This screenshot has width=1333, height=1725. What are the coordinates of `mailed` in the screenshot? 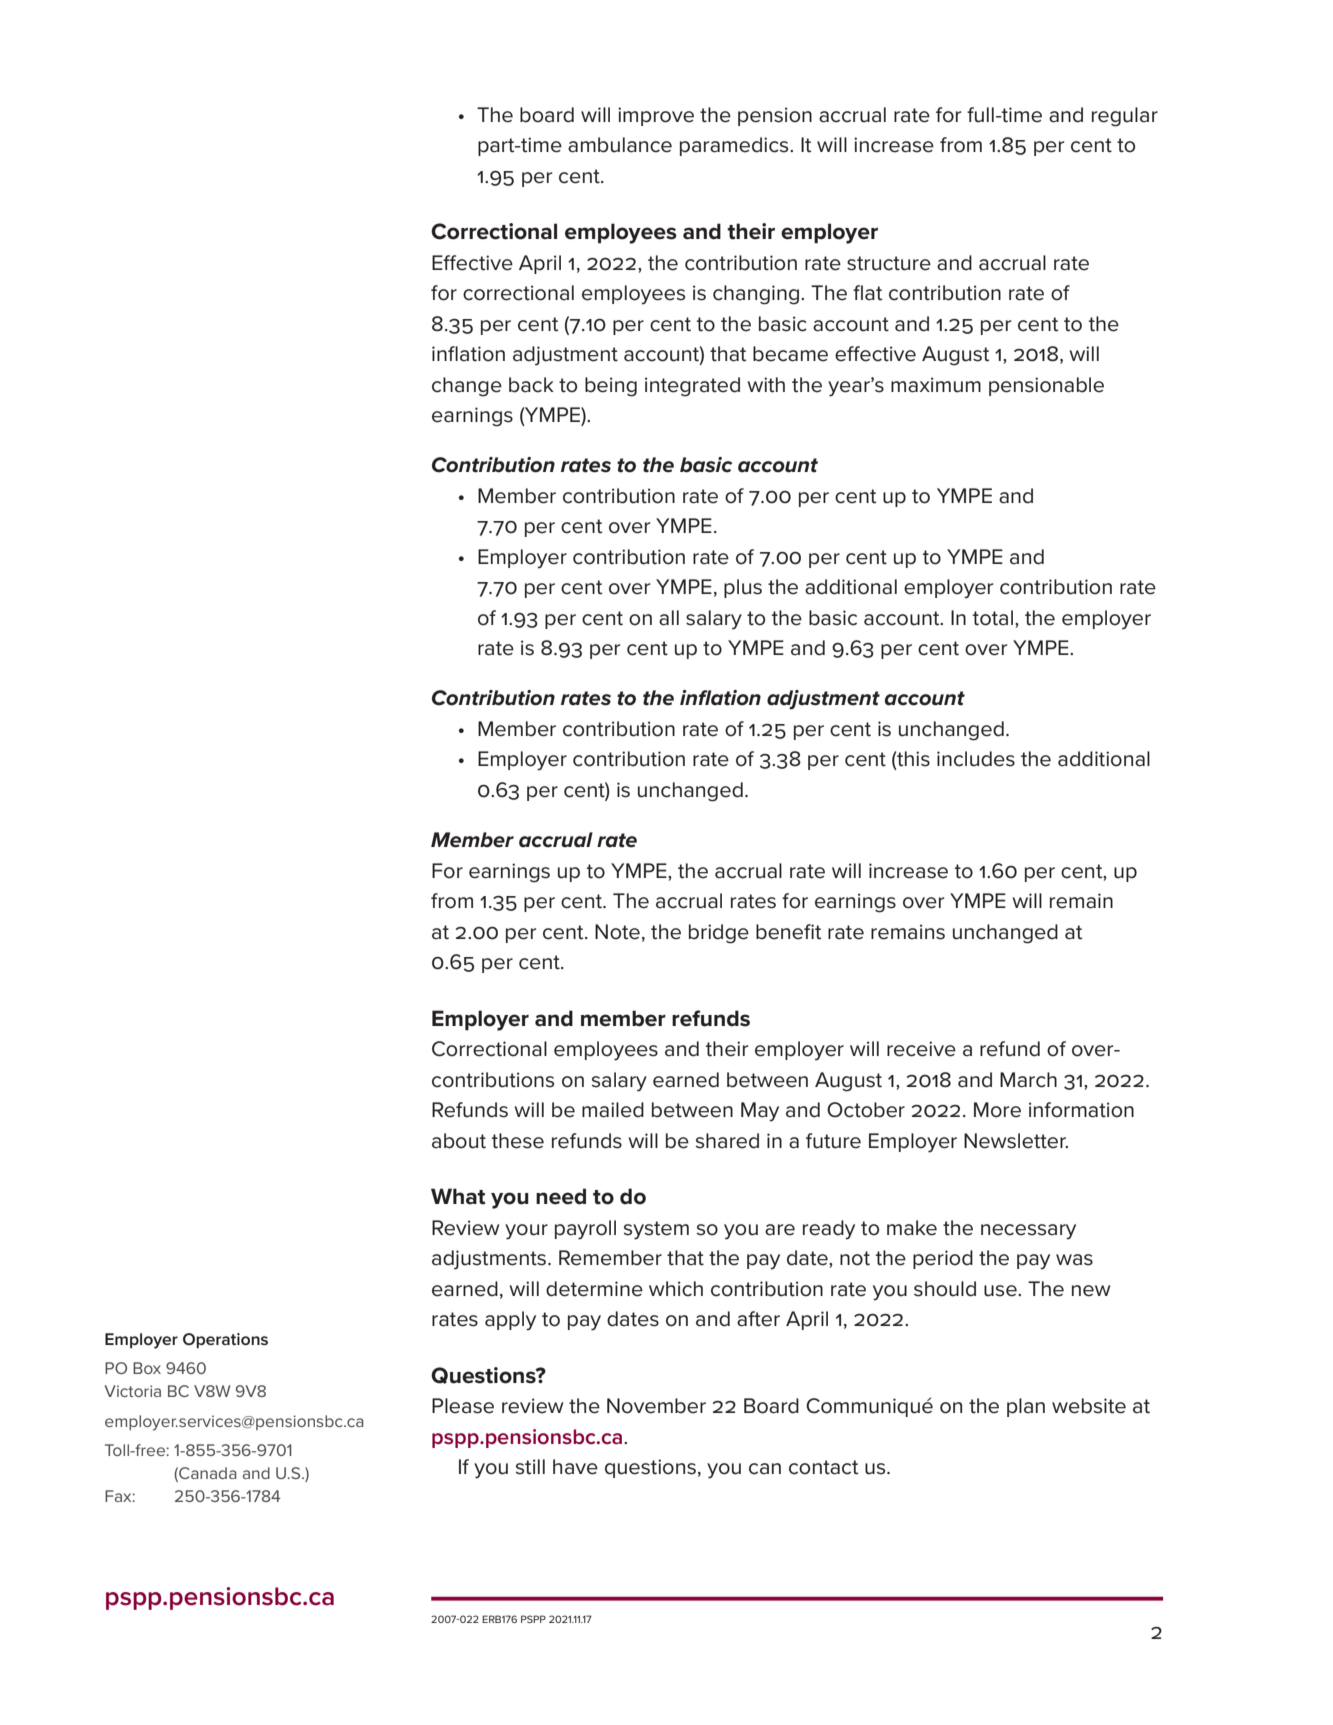 It's located at (613, 1110).
